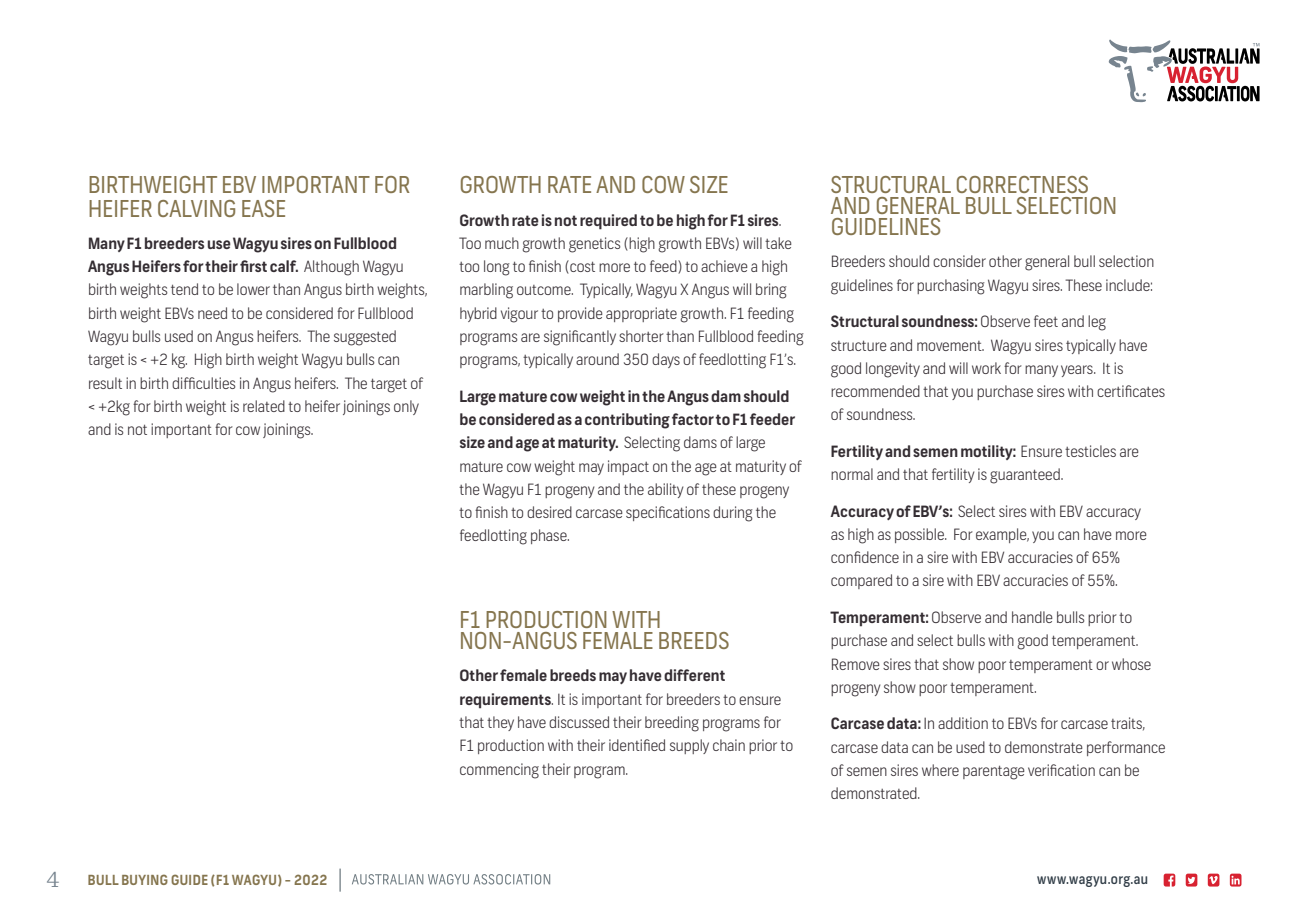 The image size is (1308, 924). What do you see at coordinates (506, 700) in the screenshot?
I see `requirements` at bounding box center [506, 700].
